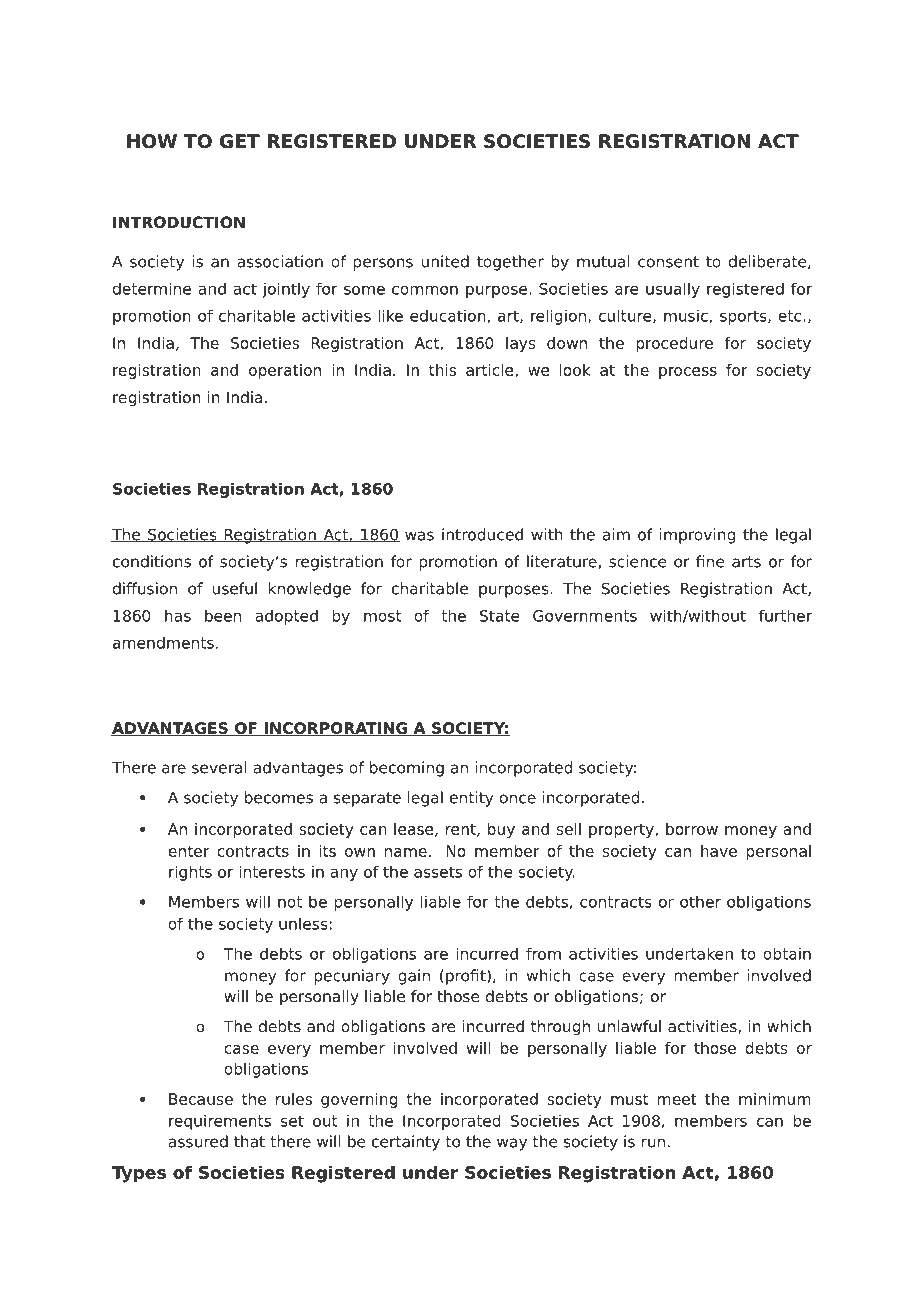  Describe the element at coordinates (688, 373) in the document. I see `process` at that location.
